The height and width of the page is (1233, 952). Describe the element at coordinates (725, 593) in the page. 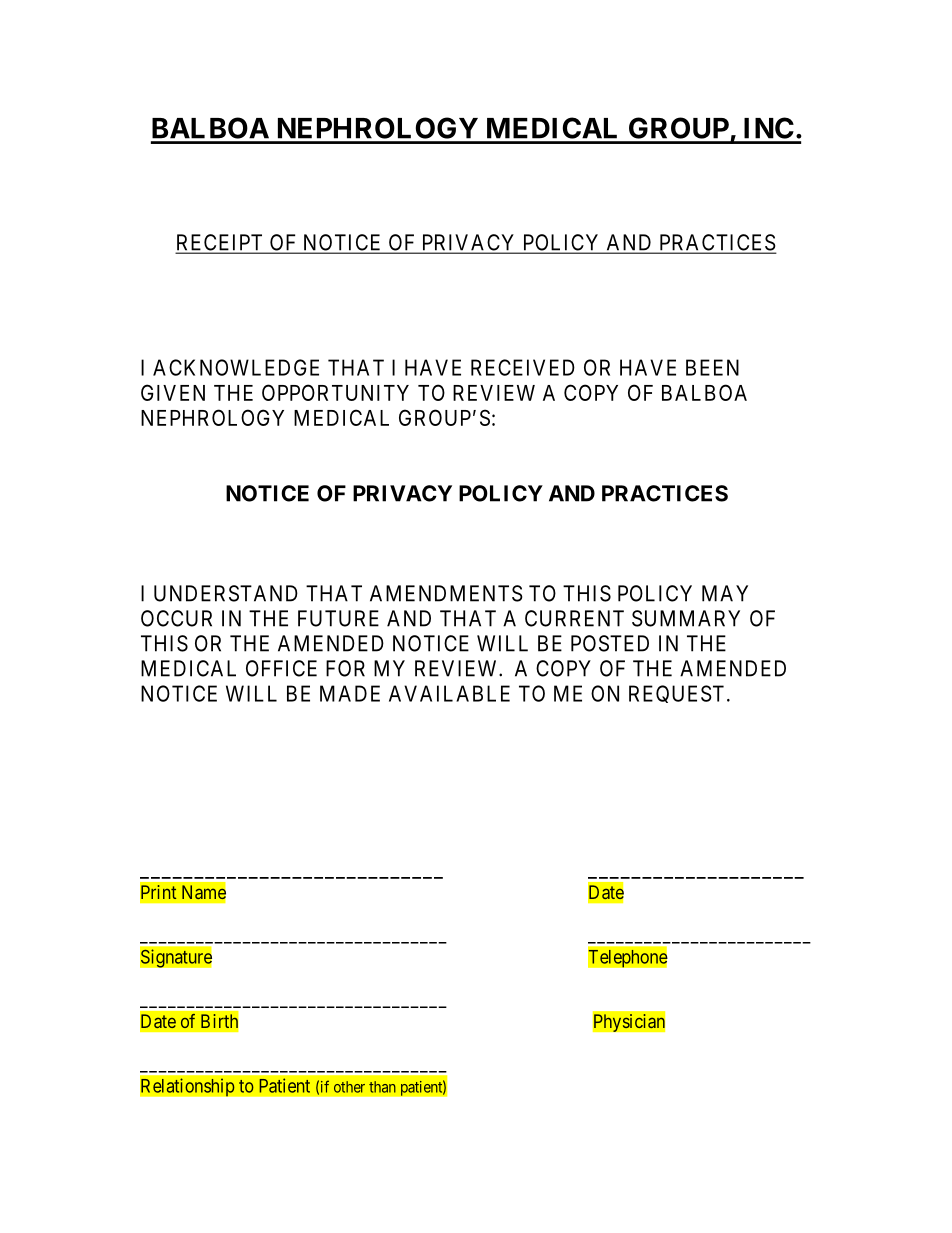

I see `MAY` at that location.
